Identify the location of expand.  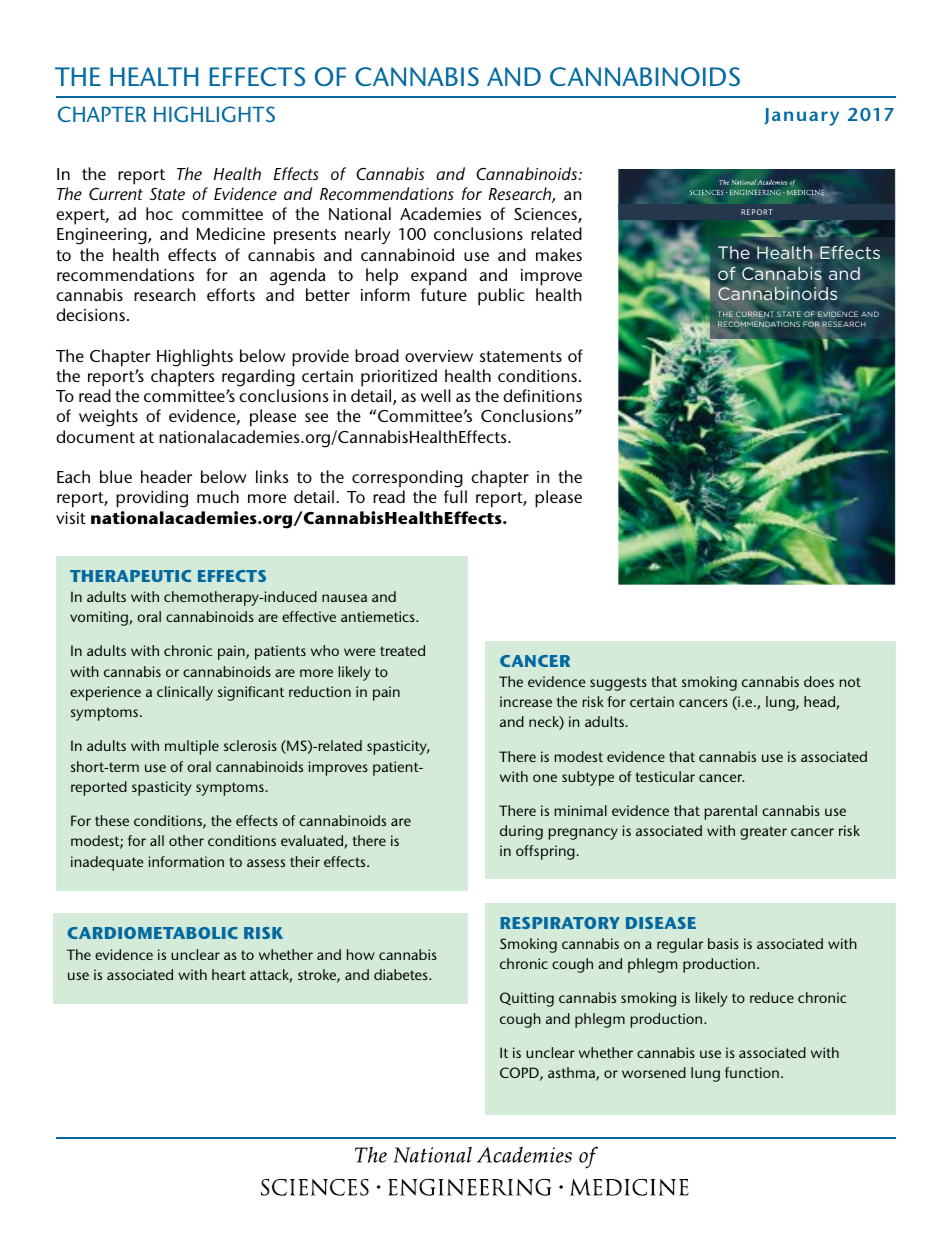
(439, 277).
